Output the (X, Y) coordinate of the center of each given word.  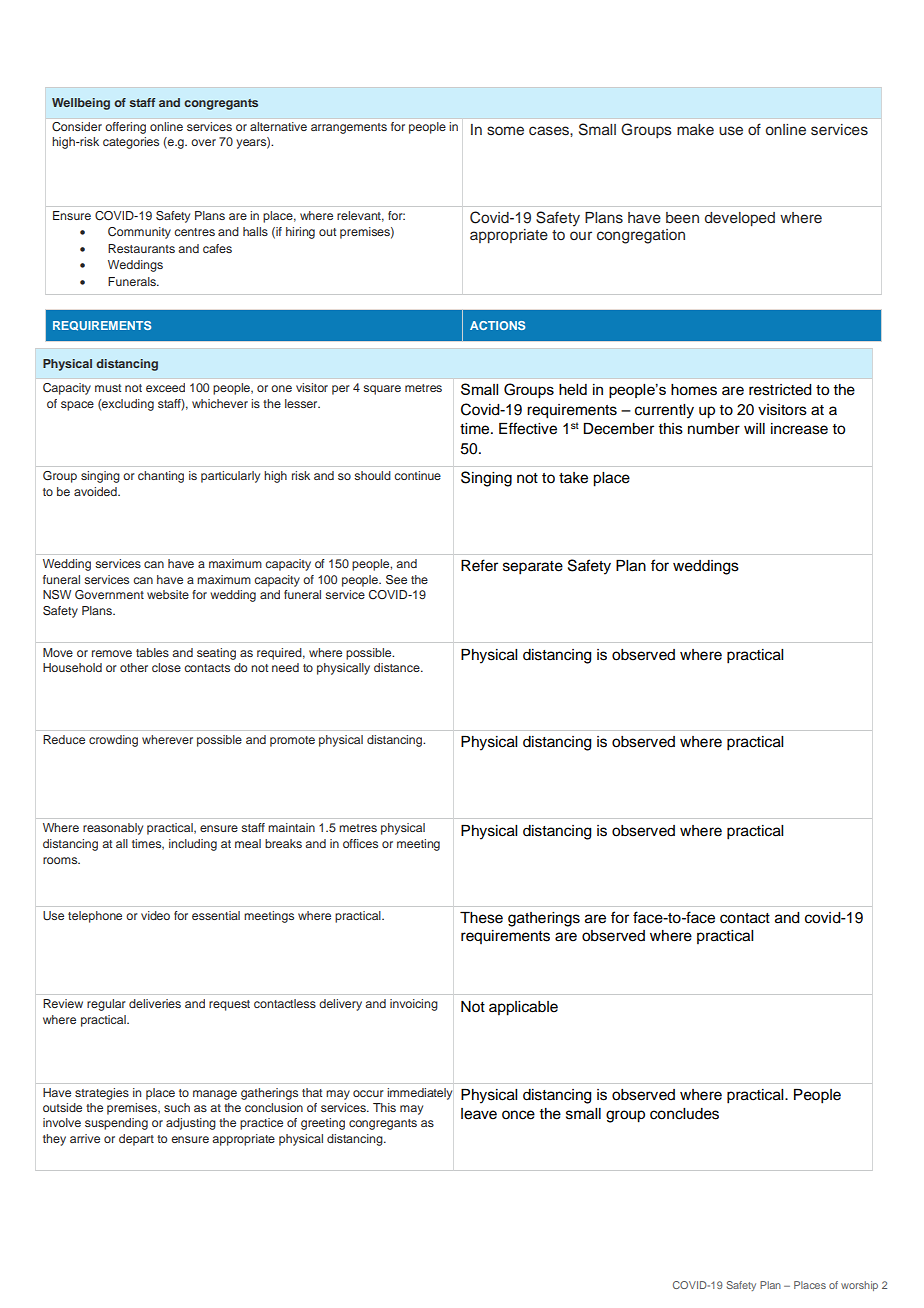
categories (131, 143)
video (155, 915)
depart (136, 1140)
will (754, 428)
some (505, 130)
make (695, 129)
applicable (523, 1008)
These (481, 918)
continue (417, 475)
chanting (161, 477)
